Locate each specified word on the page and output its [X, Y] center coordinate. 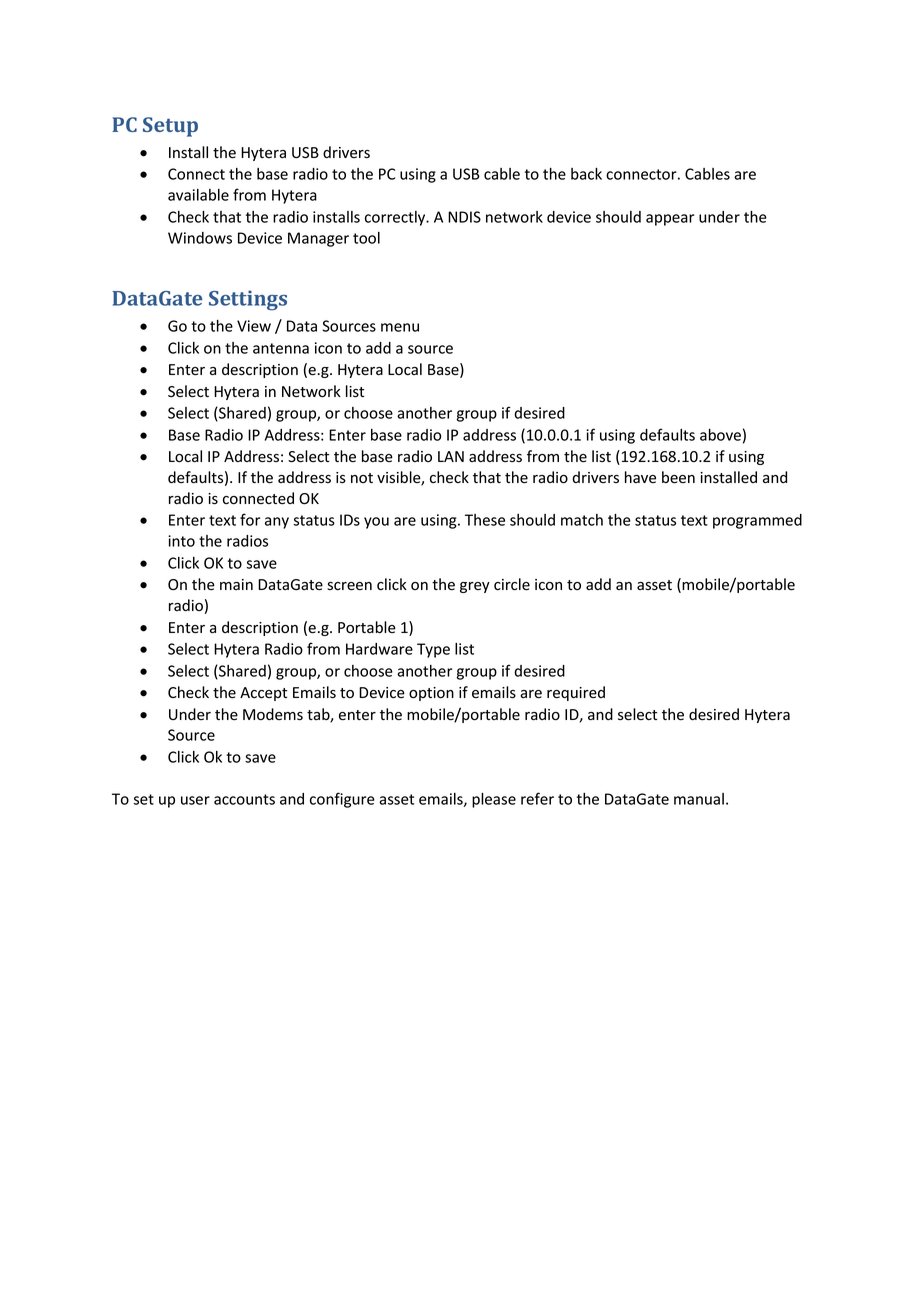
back [586, 174]
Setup [170, 127]
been [678, 477]
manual [699, 799]
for [250, 519]
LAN [451, 456]
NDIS [464, 217]
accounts [244, 799]
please [494, 800]
